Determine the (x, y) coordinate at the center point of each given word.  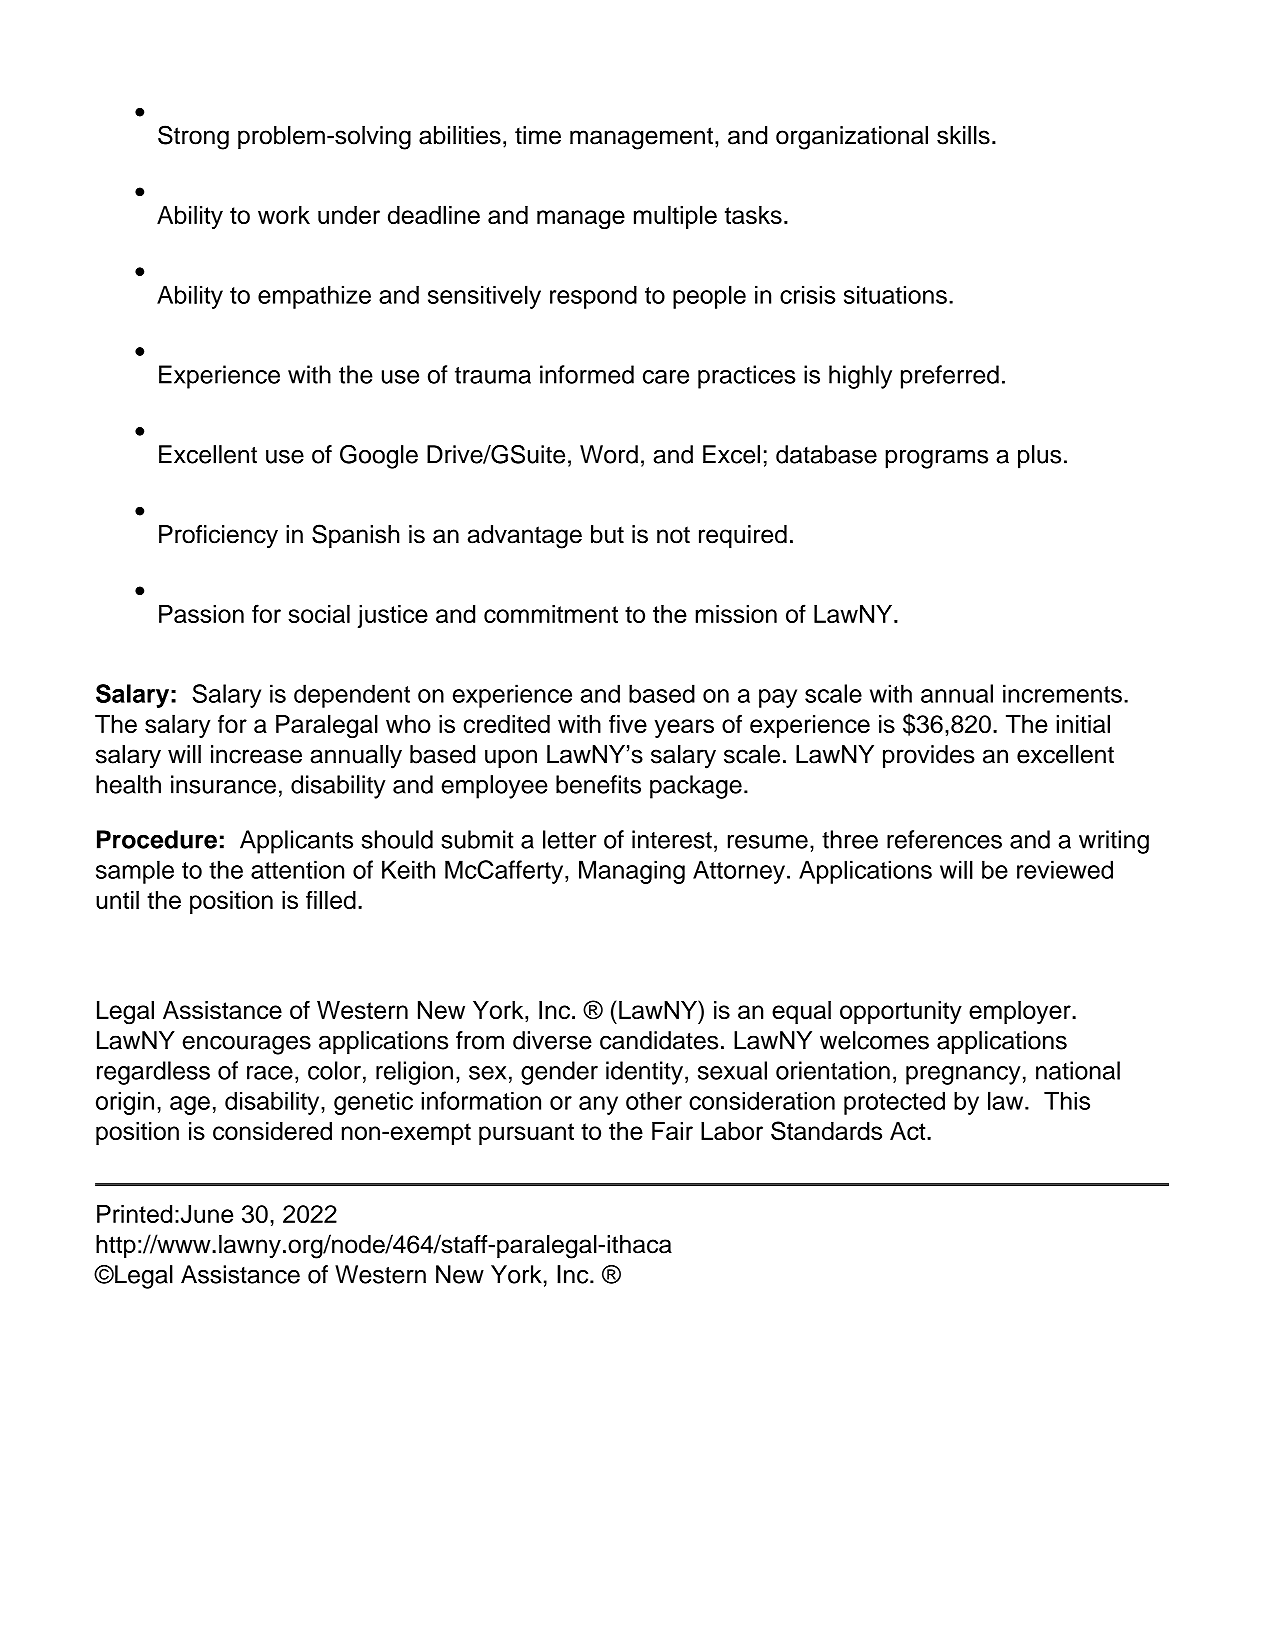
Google (379, 457)
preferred (950, 377)
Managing (632, 872)
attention (297, 869)
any (598, 1105)
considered (272, 1131)
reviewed (1065, 869)
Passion (201, 614)
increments (1062, 693)
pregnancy (963, 1075)
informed (587, 374)
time (538, 135)
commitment (551, 614)
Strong (193, 137)
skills (963, 135)
